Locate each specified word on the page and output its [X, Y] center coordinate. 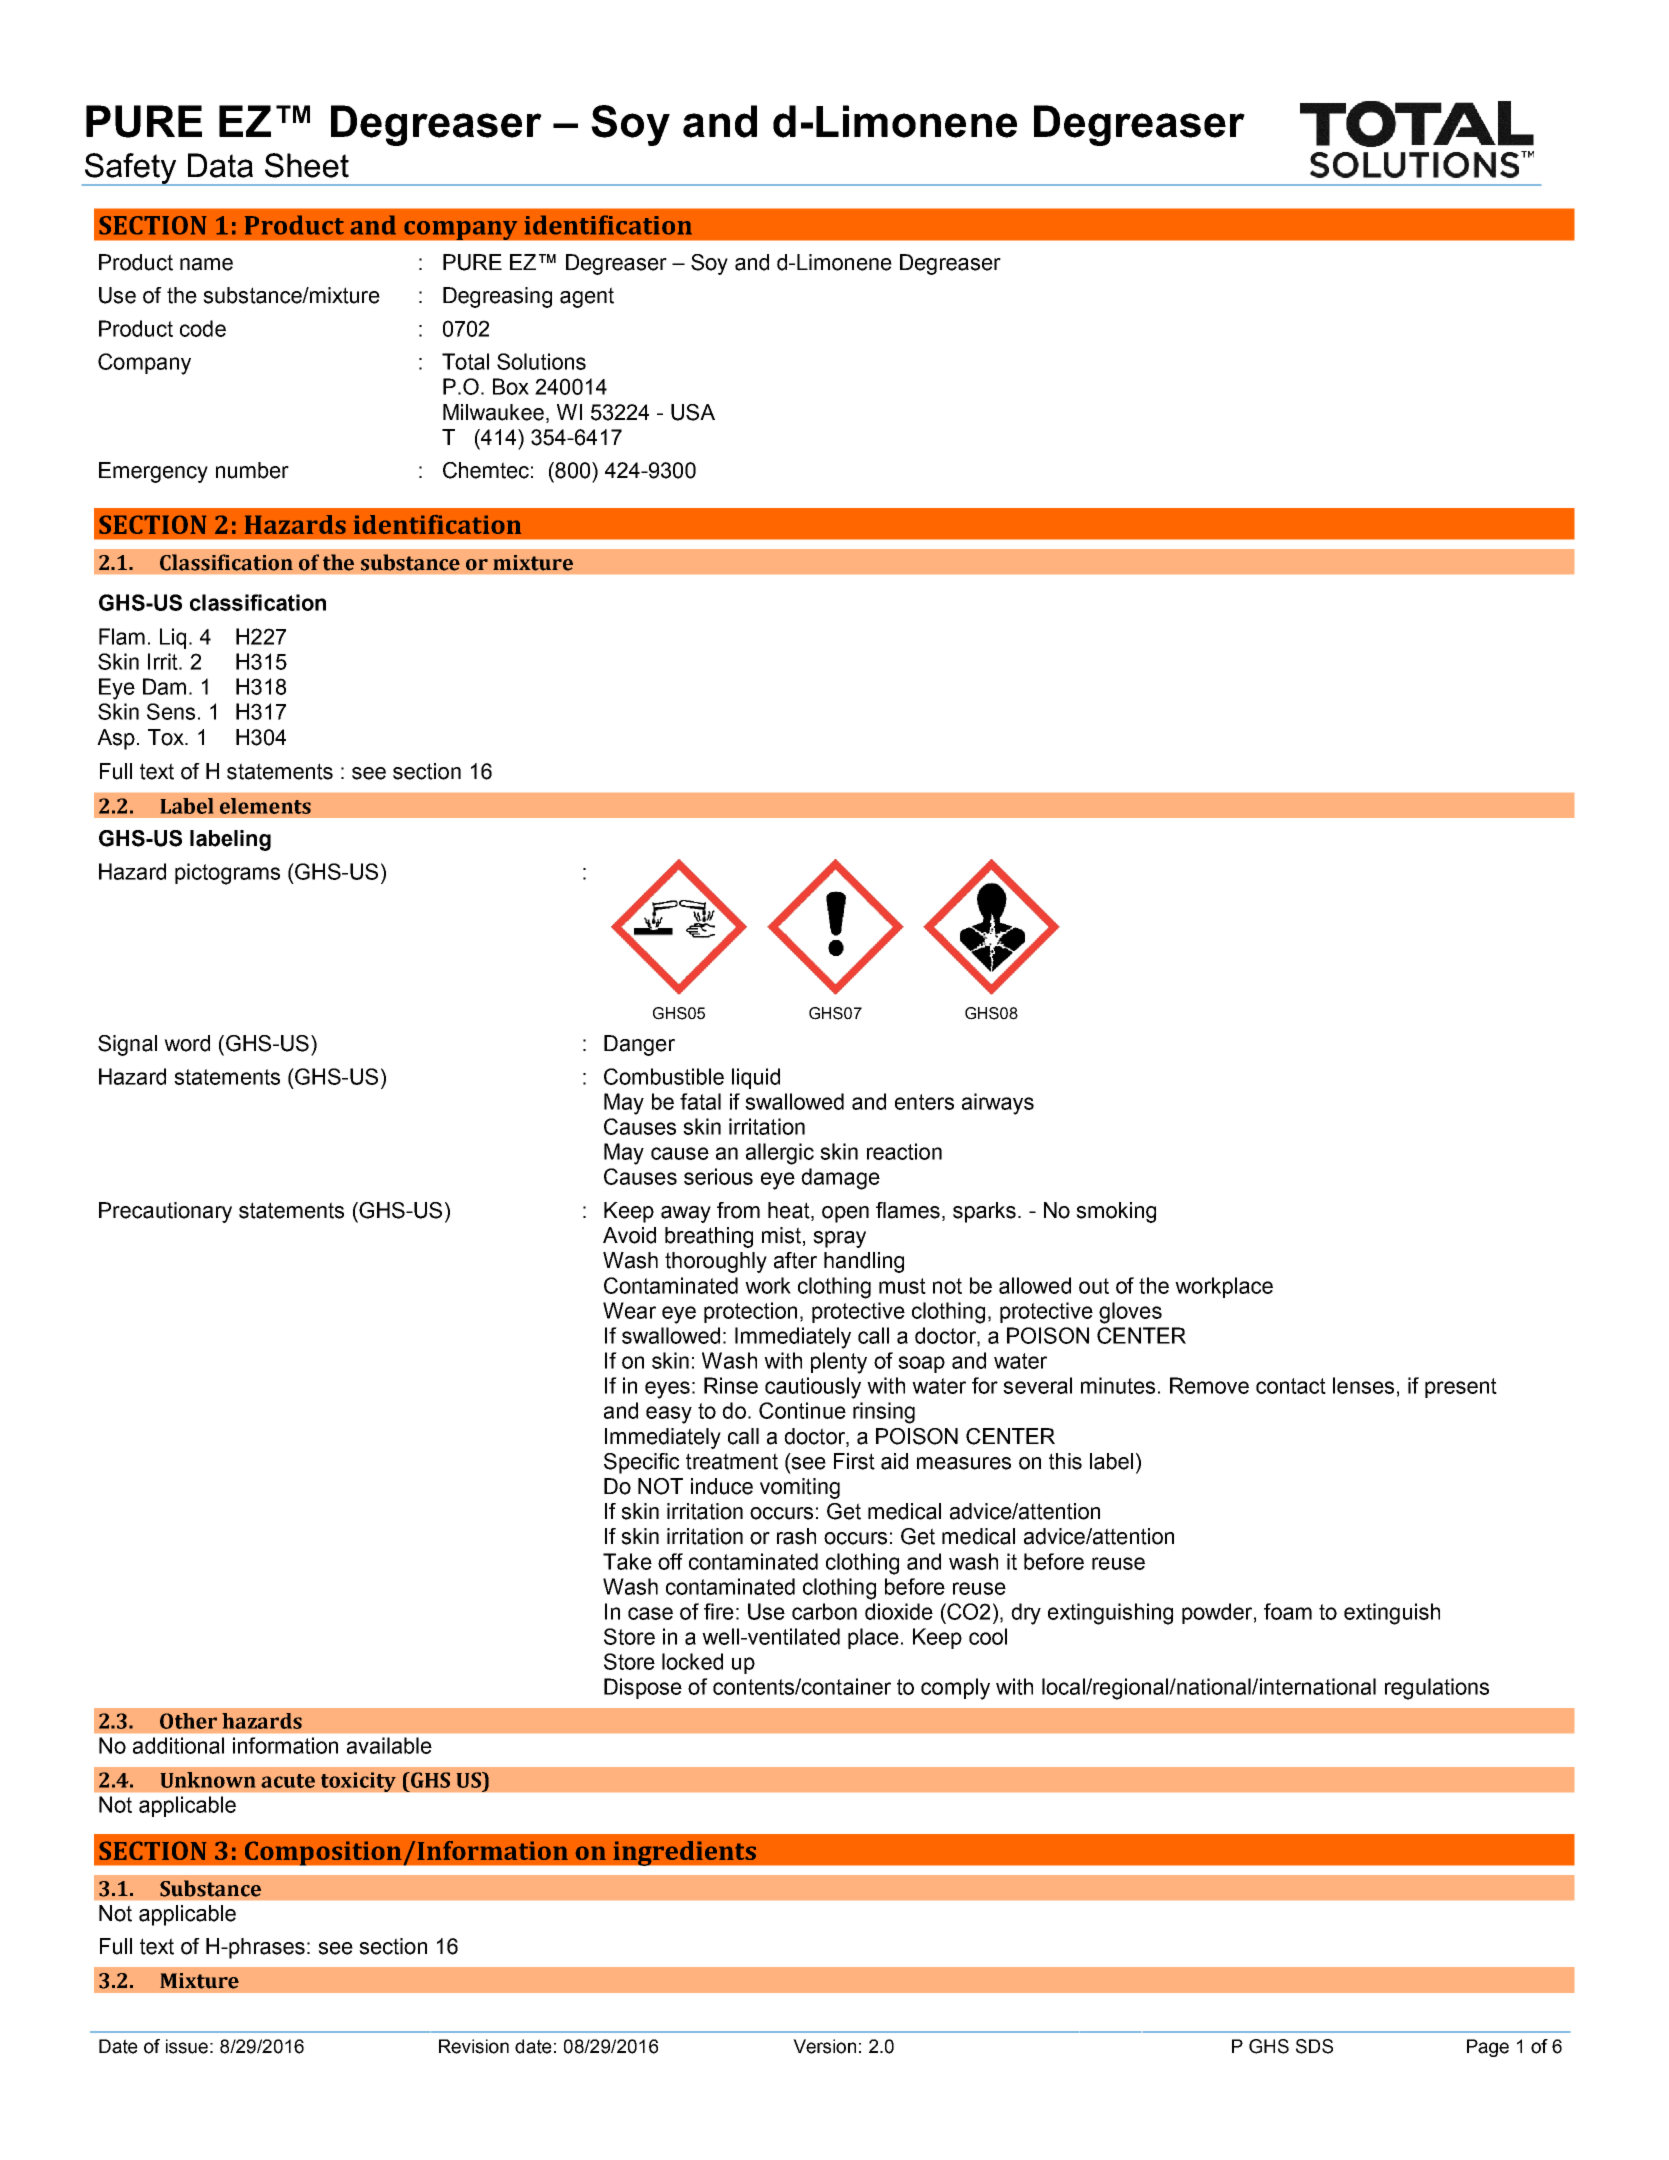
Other [188, 1721]
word [187, 1043]
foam [1288, 1611]
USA [693, 412]
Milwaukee [493, 412]
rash [796, 1536]
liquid [756, 1078]
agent [587, 297]
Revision [474, 2046]
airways [998, 1104]
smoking [1116, 1212]
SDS [1314, 2046]
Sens [171, 711]
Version [824, 2046]
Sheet [307, 165]
